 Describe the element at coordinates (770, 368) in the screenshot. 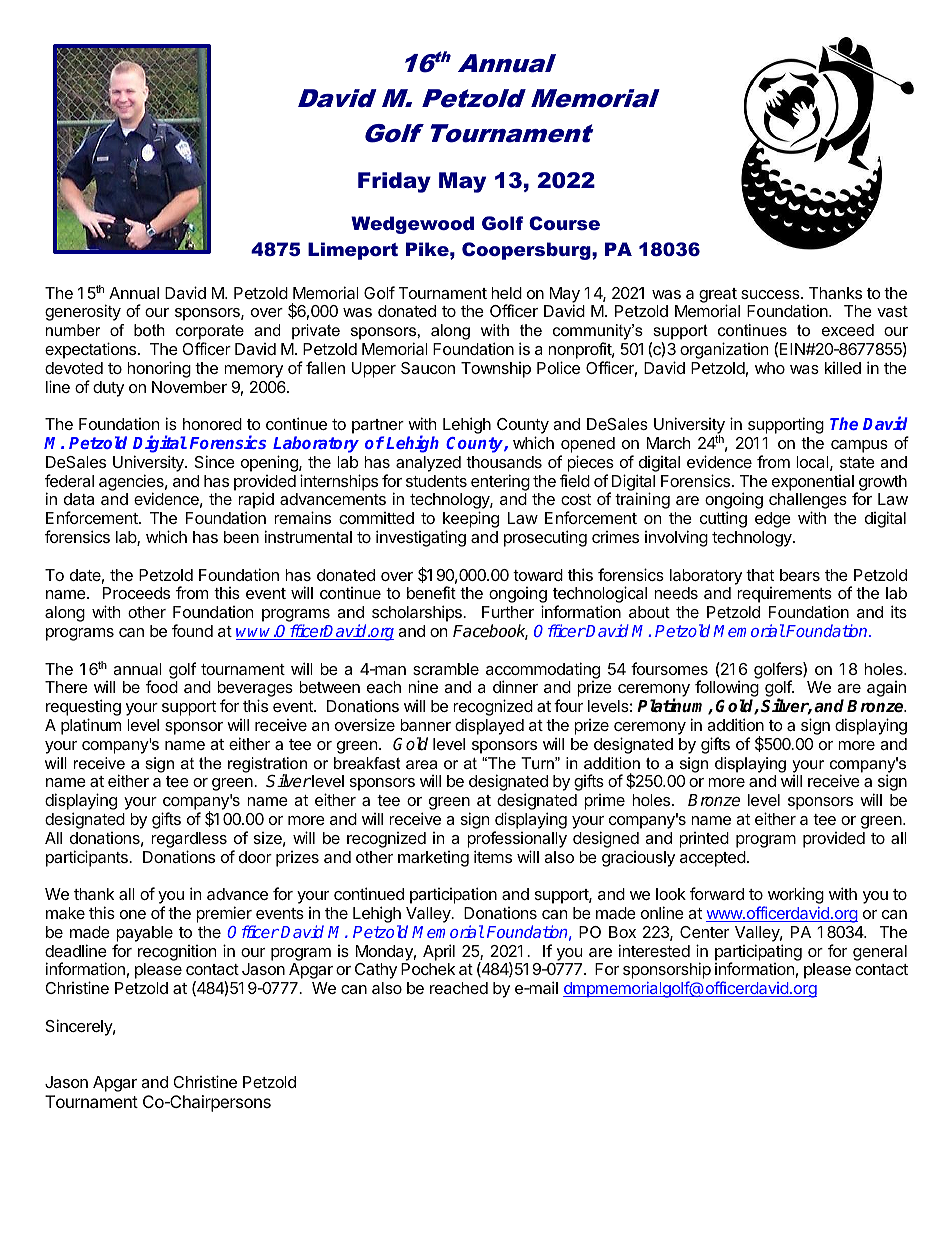

I see `who` at that location.
